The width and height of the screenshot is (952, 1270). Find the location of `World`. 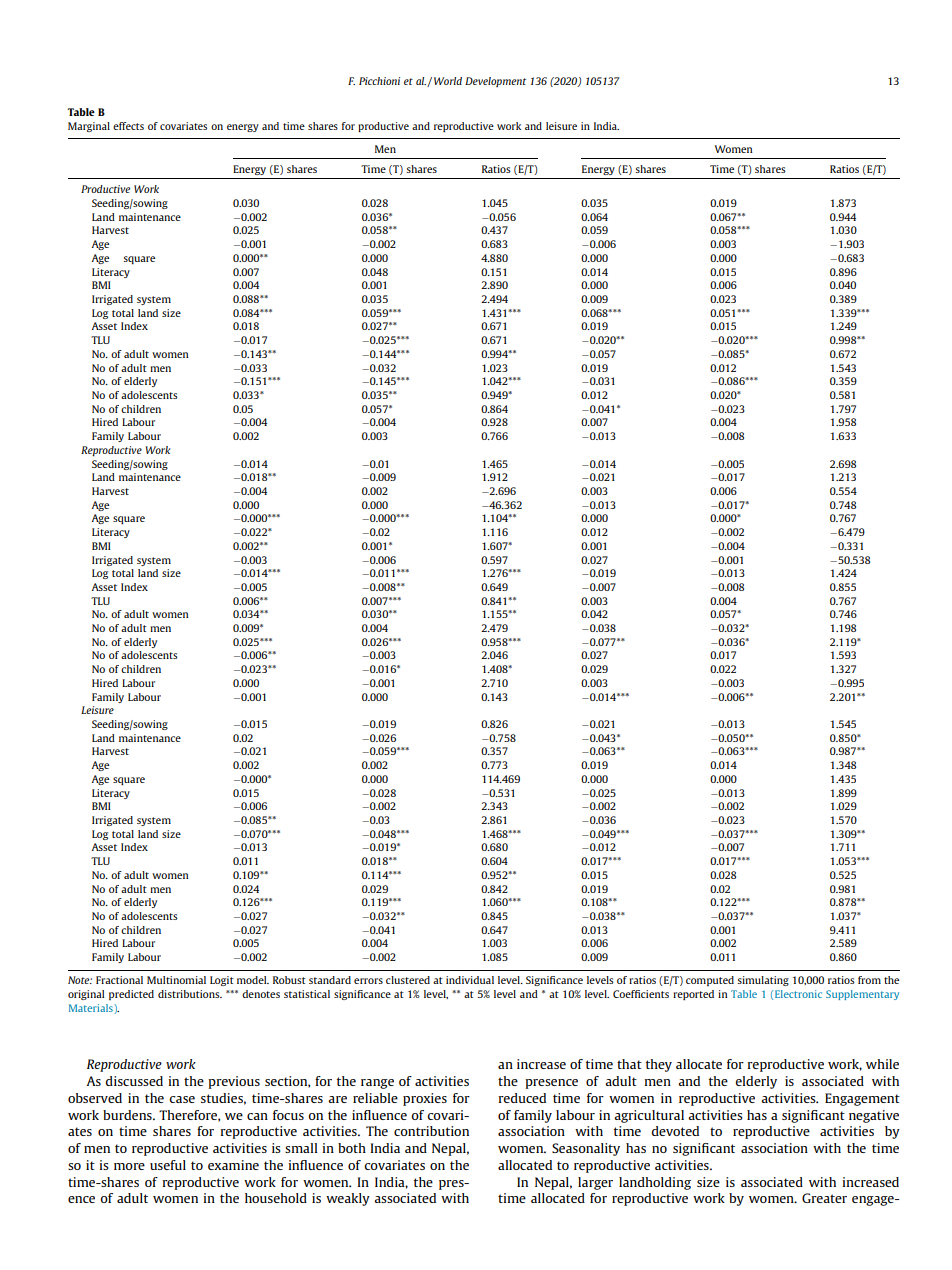

World is located at coordinates (448, 81).
